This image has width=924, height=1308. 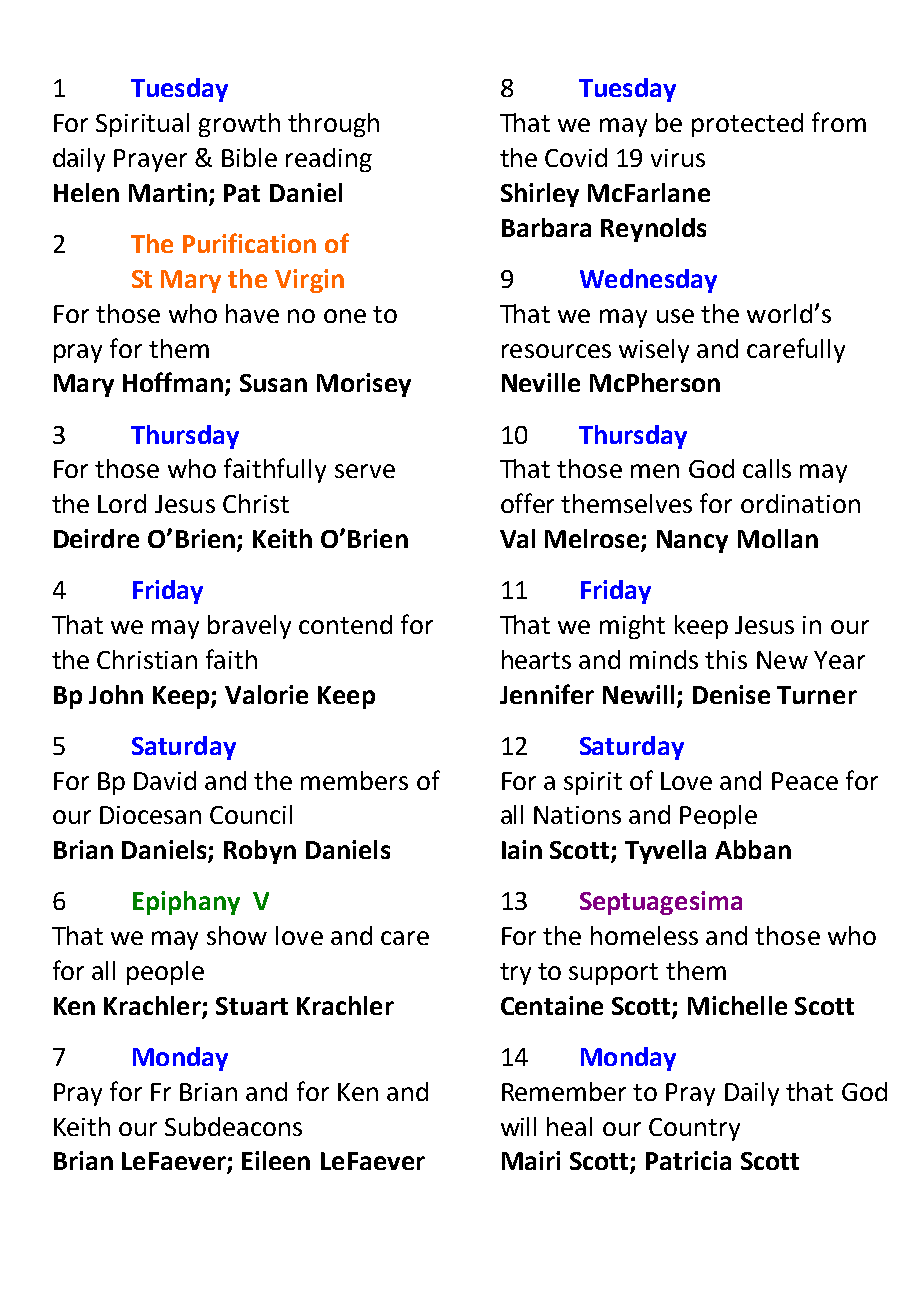 What do you see at coordinates (541, 382) in the image?
I see `Neville` at bounding box center [541, 382].
